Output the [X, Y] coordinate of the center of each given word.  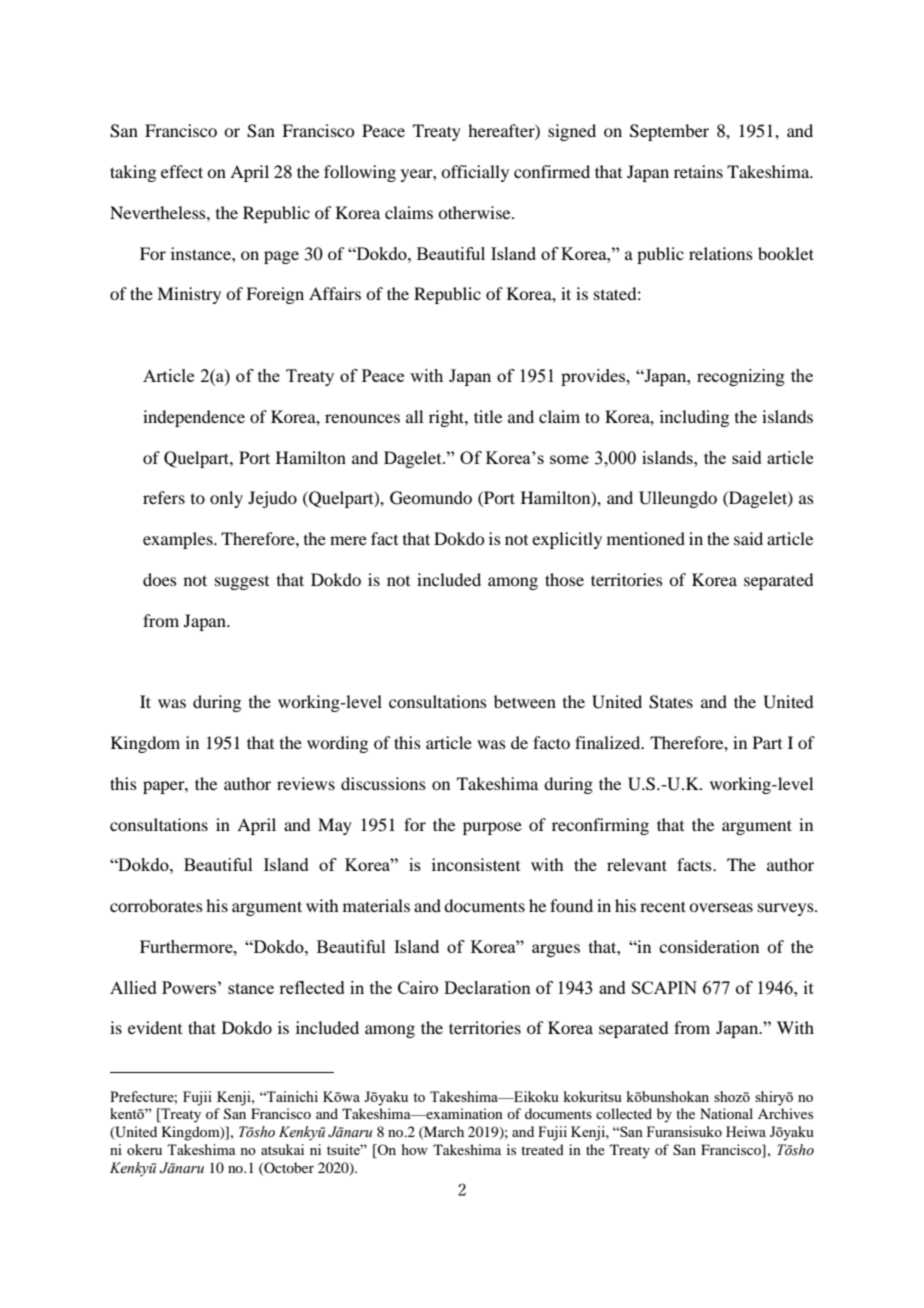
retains [698, 171]
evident [155, 1027]
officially [475, 173]
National [726, 1113]
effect [182, 171]
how [415, 1149]
